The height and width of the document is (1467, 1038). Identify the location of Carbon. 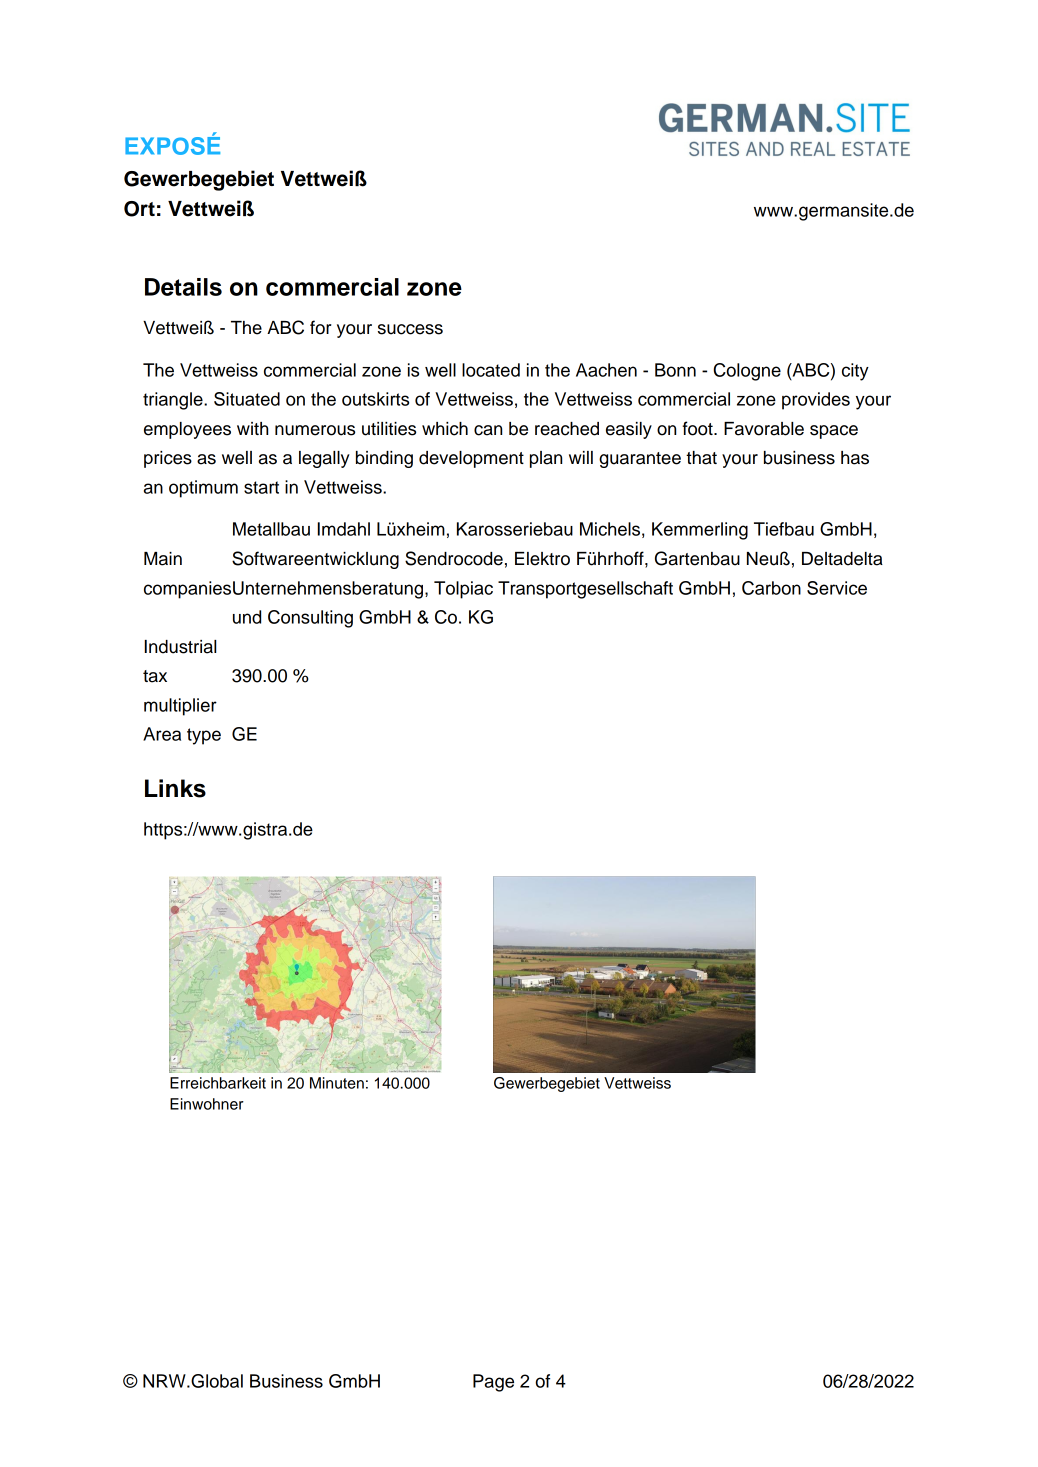
(771, 588).
